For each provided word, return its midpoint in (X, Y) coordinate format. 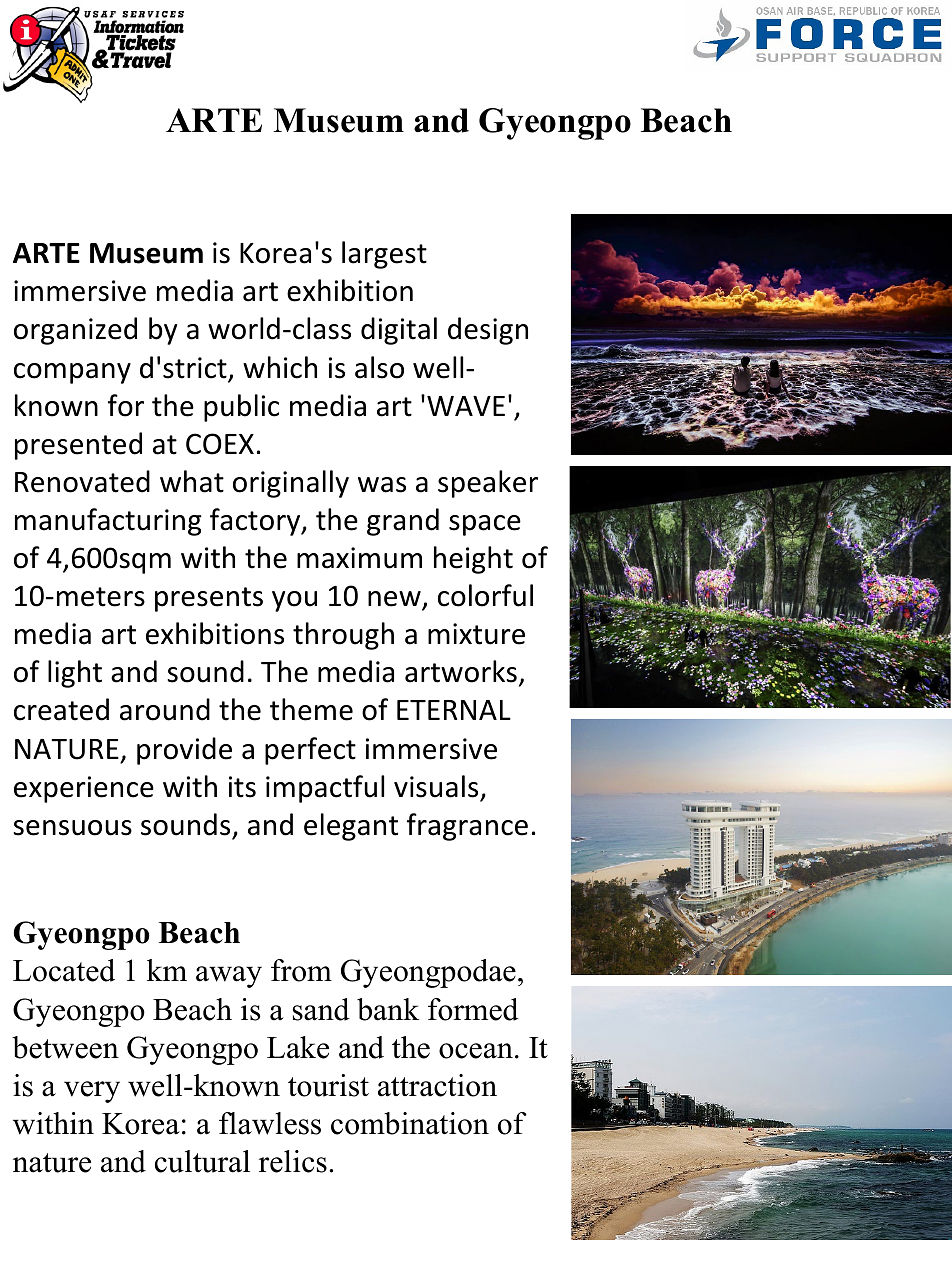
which (280, 367)
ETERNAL (454, 710)
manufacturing (108, 522)
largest (384, 255)
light (75, 674)
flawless (270, 1123)
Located (64, 970)
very (92, 1092)
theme (311, 709)
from (301, 970)
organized (75, 331)
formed (473, 1009)
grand (403, 522)
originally (291, 484)
